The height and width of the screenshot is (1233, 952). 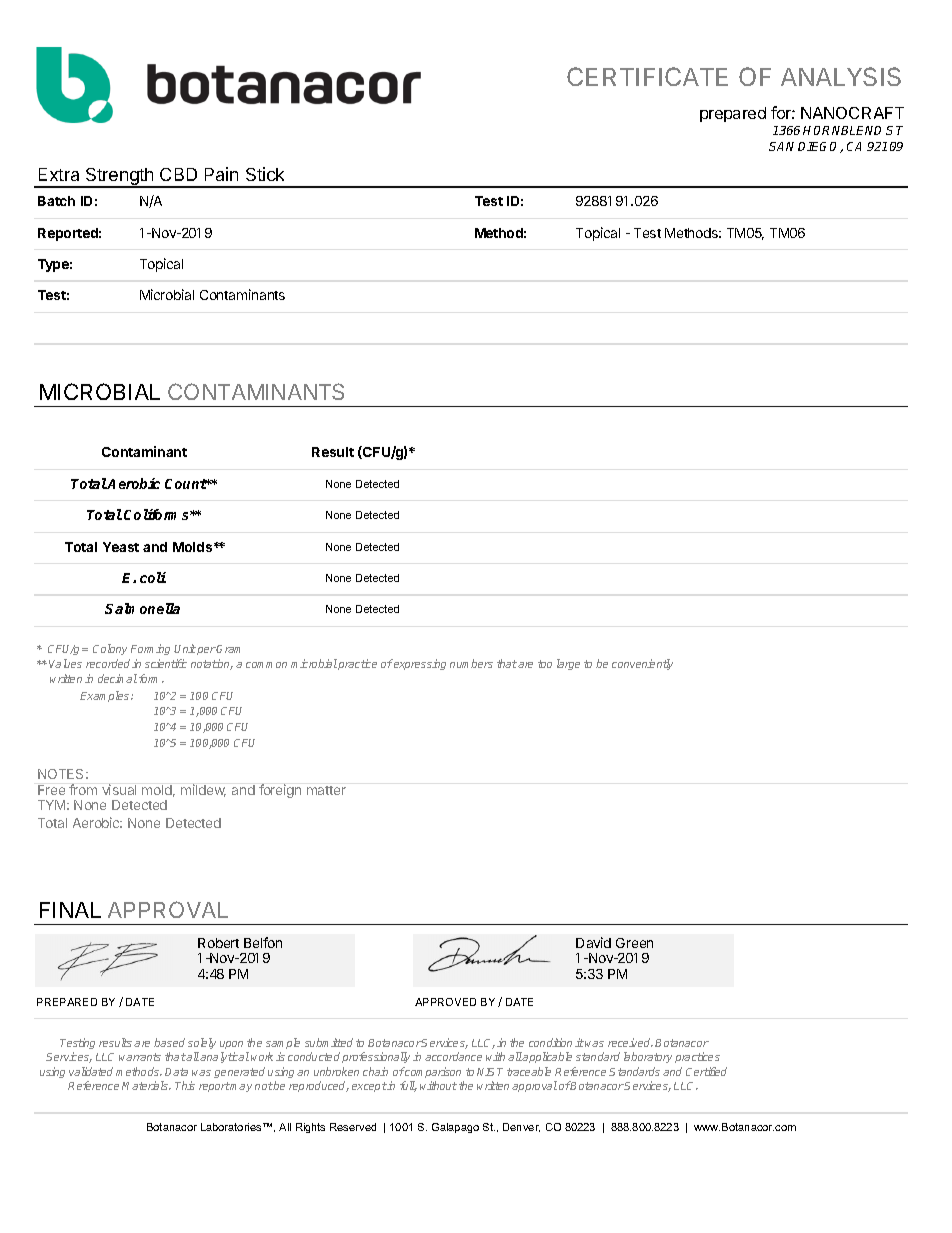 What do you see at coordinates (221, 174) in the screenshot?
I see `Pain` at bounding box center [221, 174].
